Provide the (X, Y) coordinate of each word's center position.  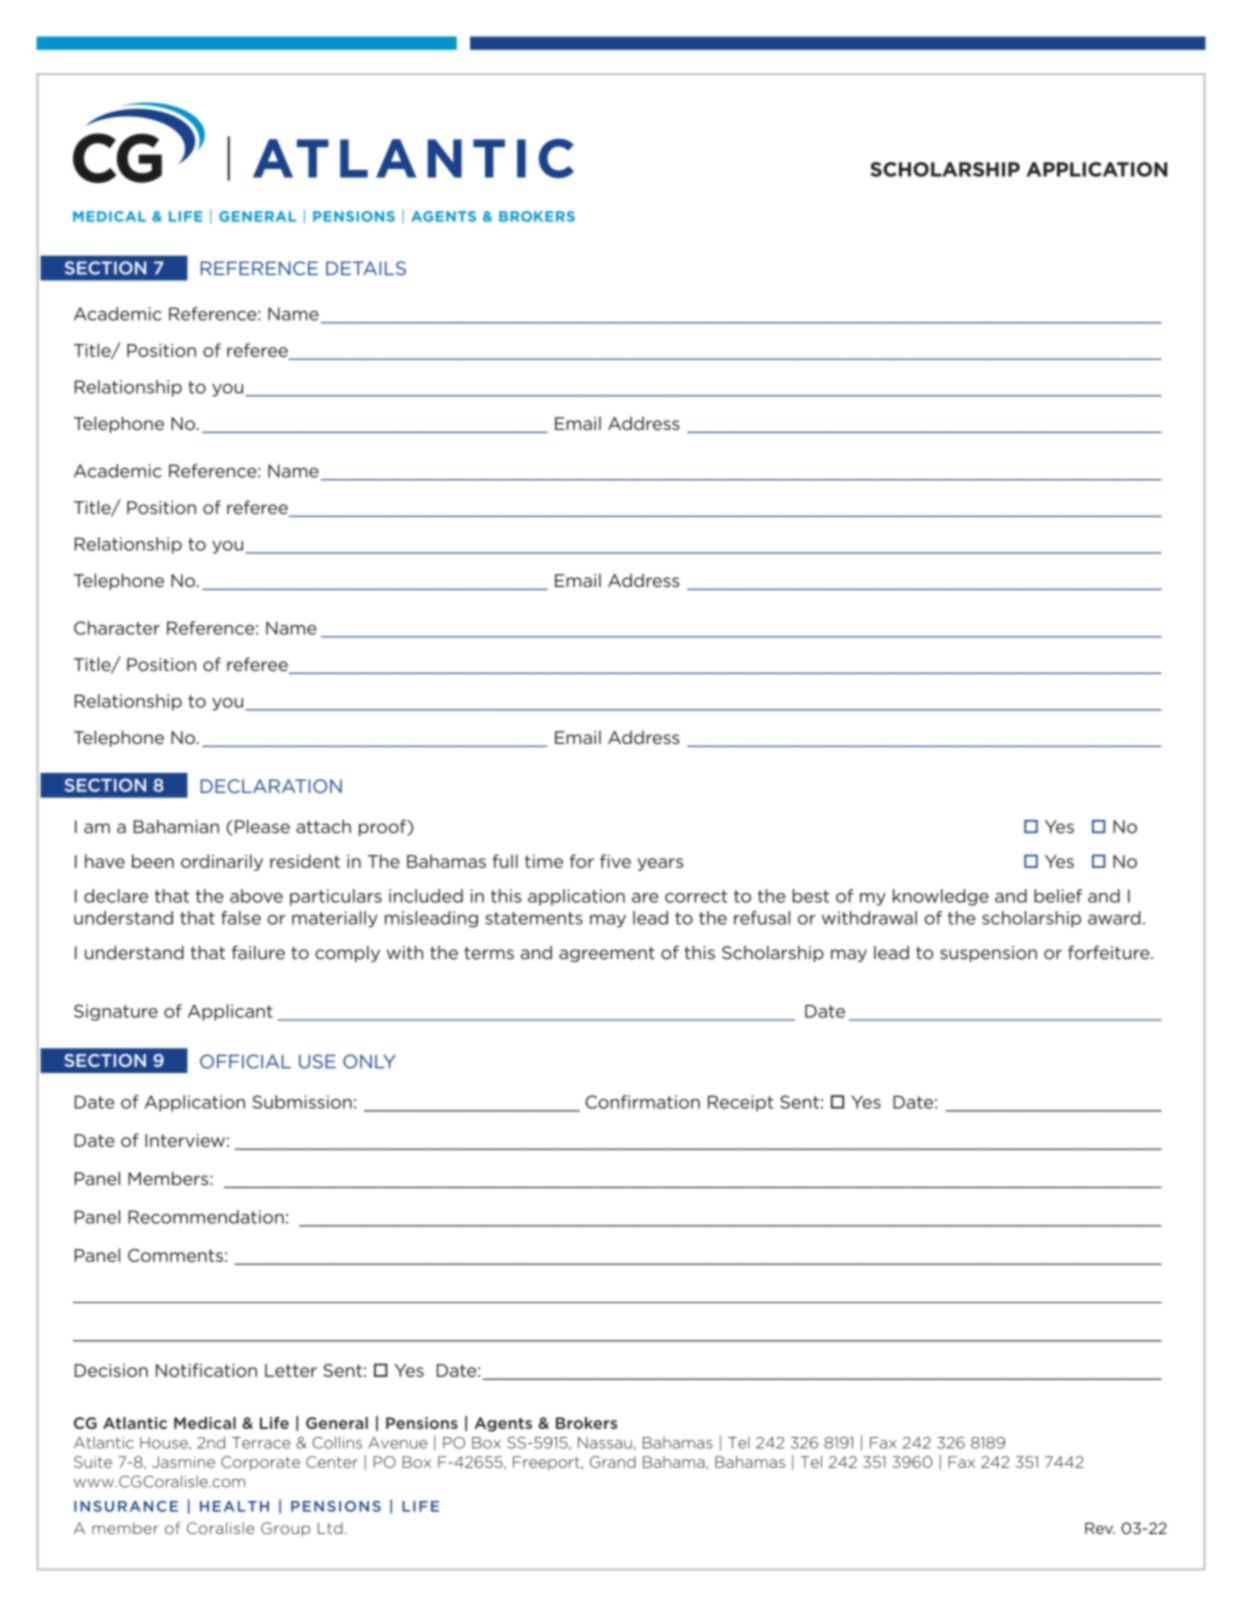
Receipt (740, 1103)
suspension (988, 954)
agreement (607, 954)
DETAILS (366, 268)
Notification (206, 1370)
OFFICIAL (245, 1061)
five (615, 861)
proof (382, 827)
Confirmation (642, 1102)
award (1114, 918)
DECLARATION (271, 786)
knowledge (941, 897)
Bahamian (176, 827)
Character (117, 628)
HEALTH (234, 1506)
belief (1058, 896)
